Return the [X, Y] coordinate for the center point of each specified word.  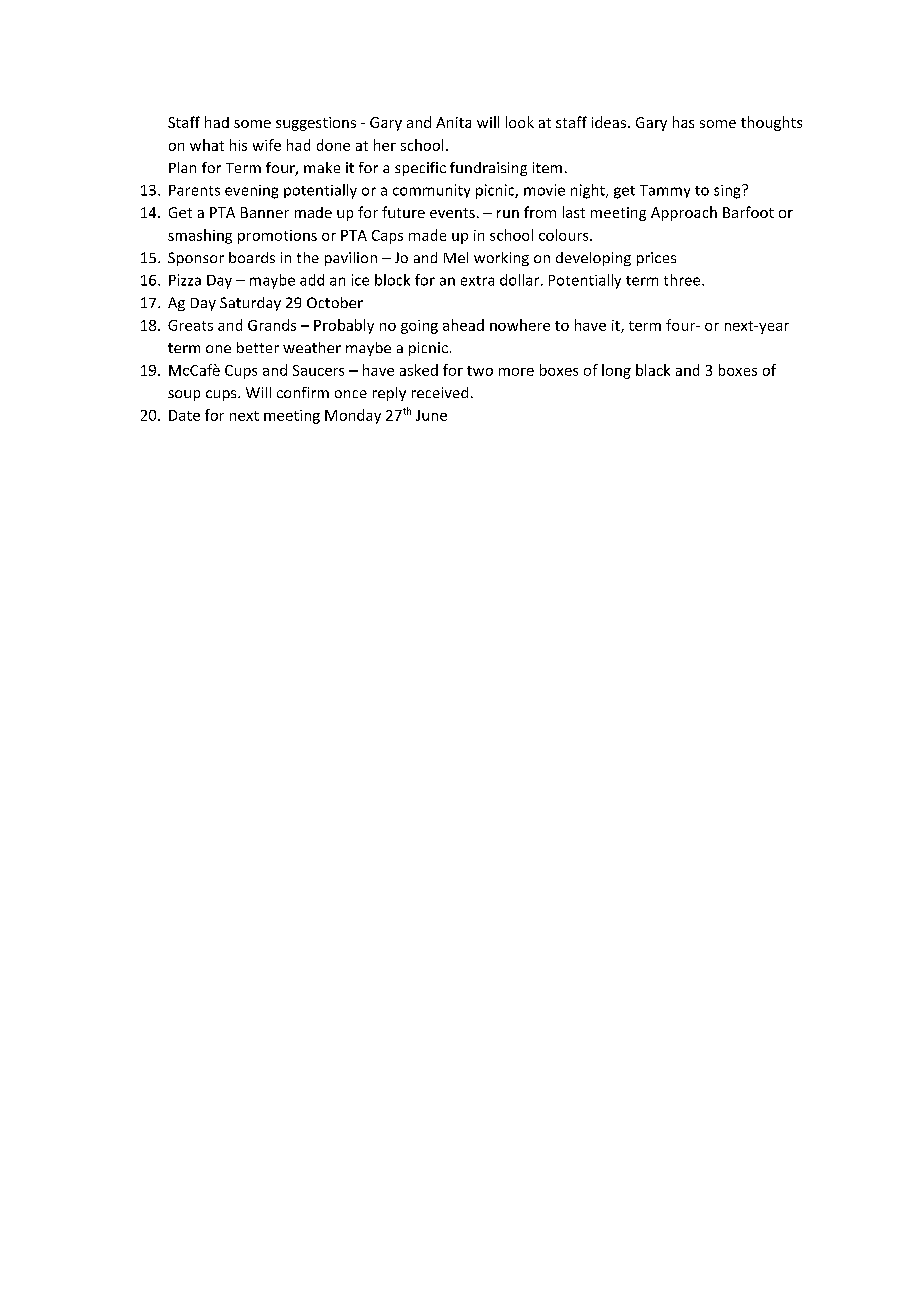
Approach [684, 213]
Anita [453, 122]
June [431, 415]
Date [184, 415]
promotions [277, 237]
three [683, 280]
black [653, 370]
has [683, 122]
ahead [463, 325]
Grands [272, 325]
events [452, 213]
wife [267, 145]
